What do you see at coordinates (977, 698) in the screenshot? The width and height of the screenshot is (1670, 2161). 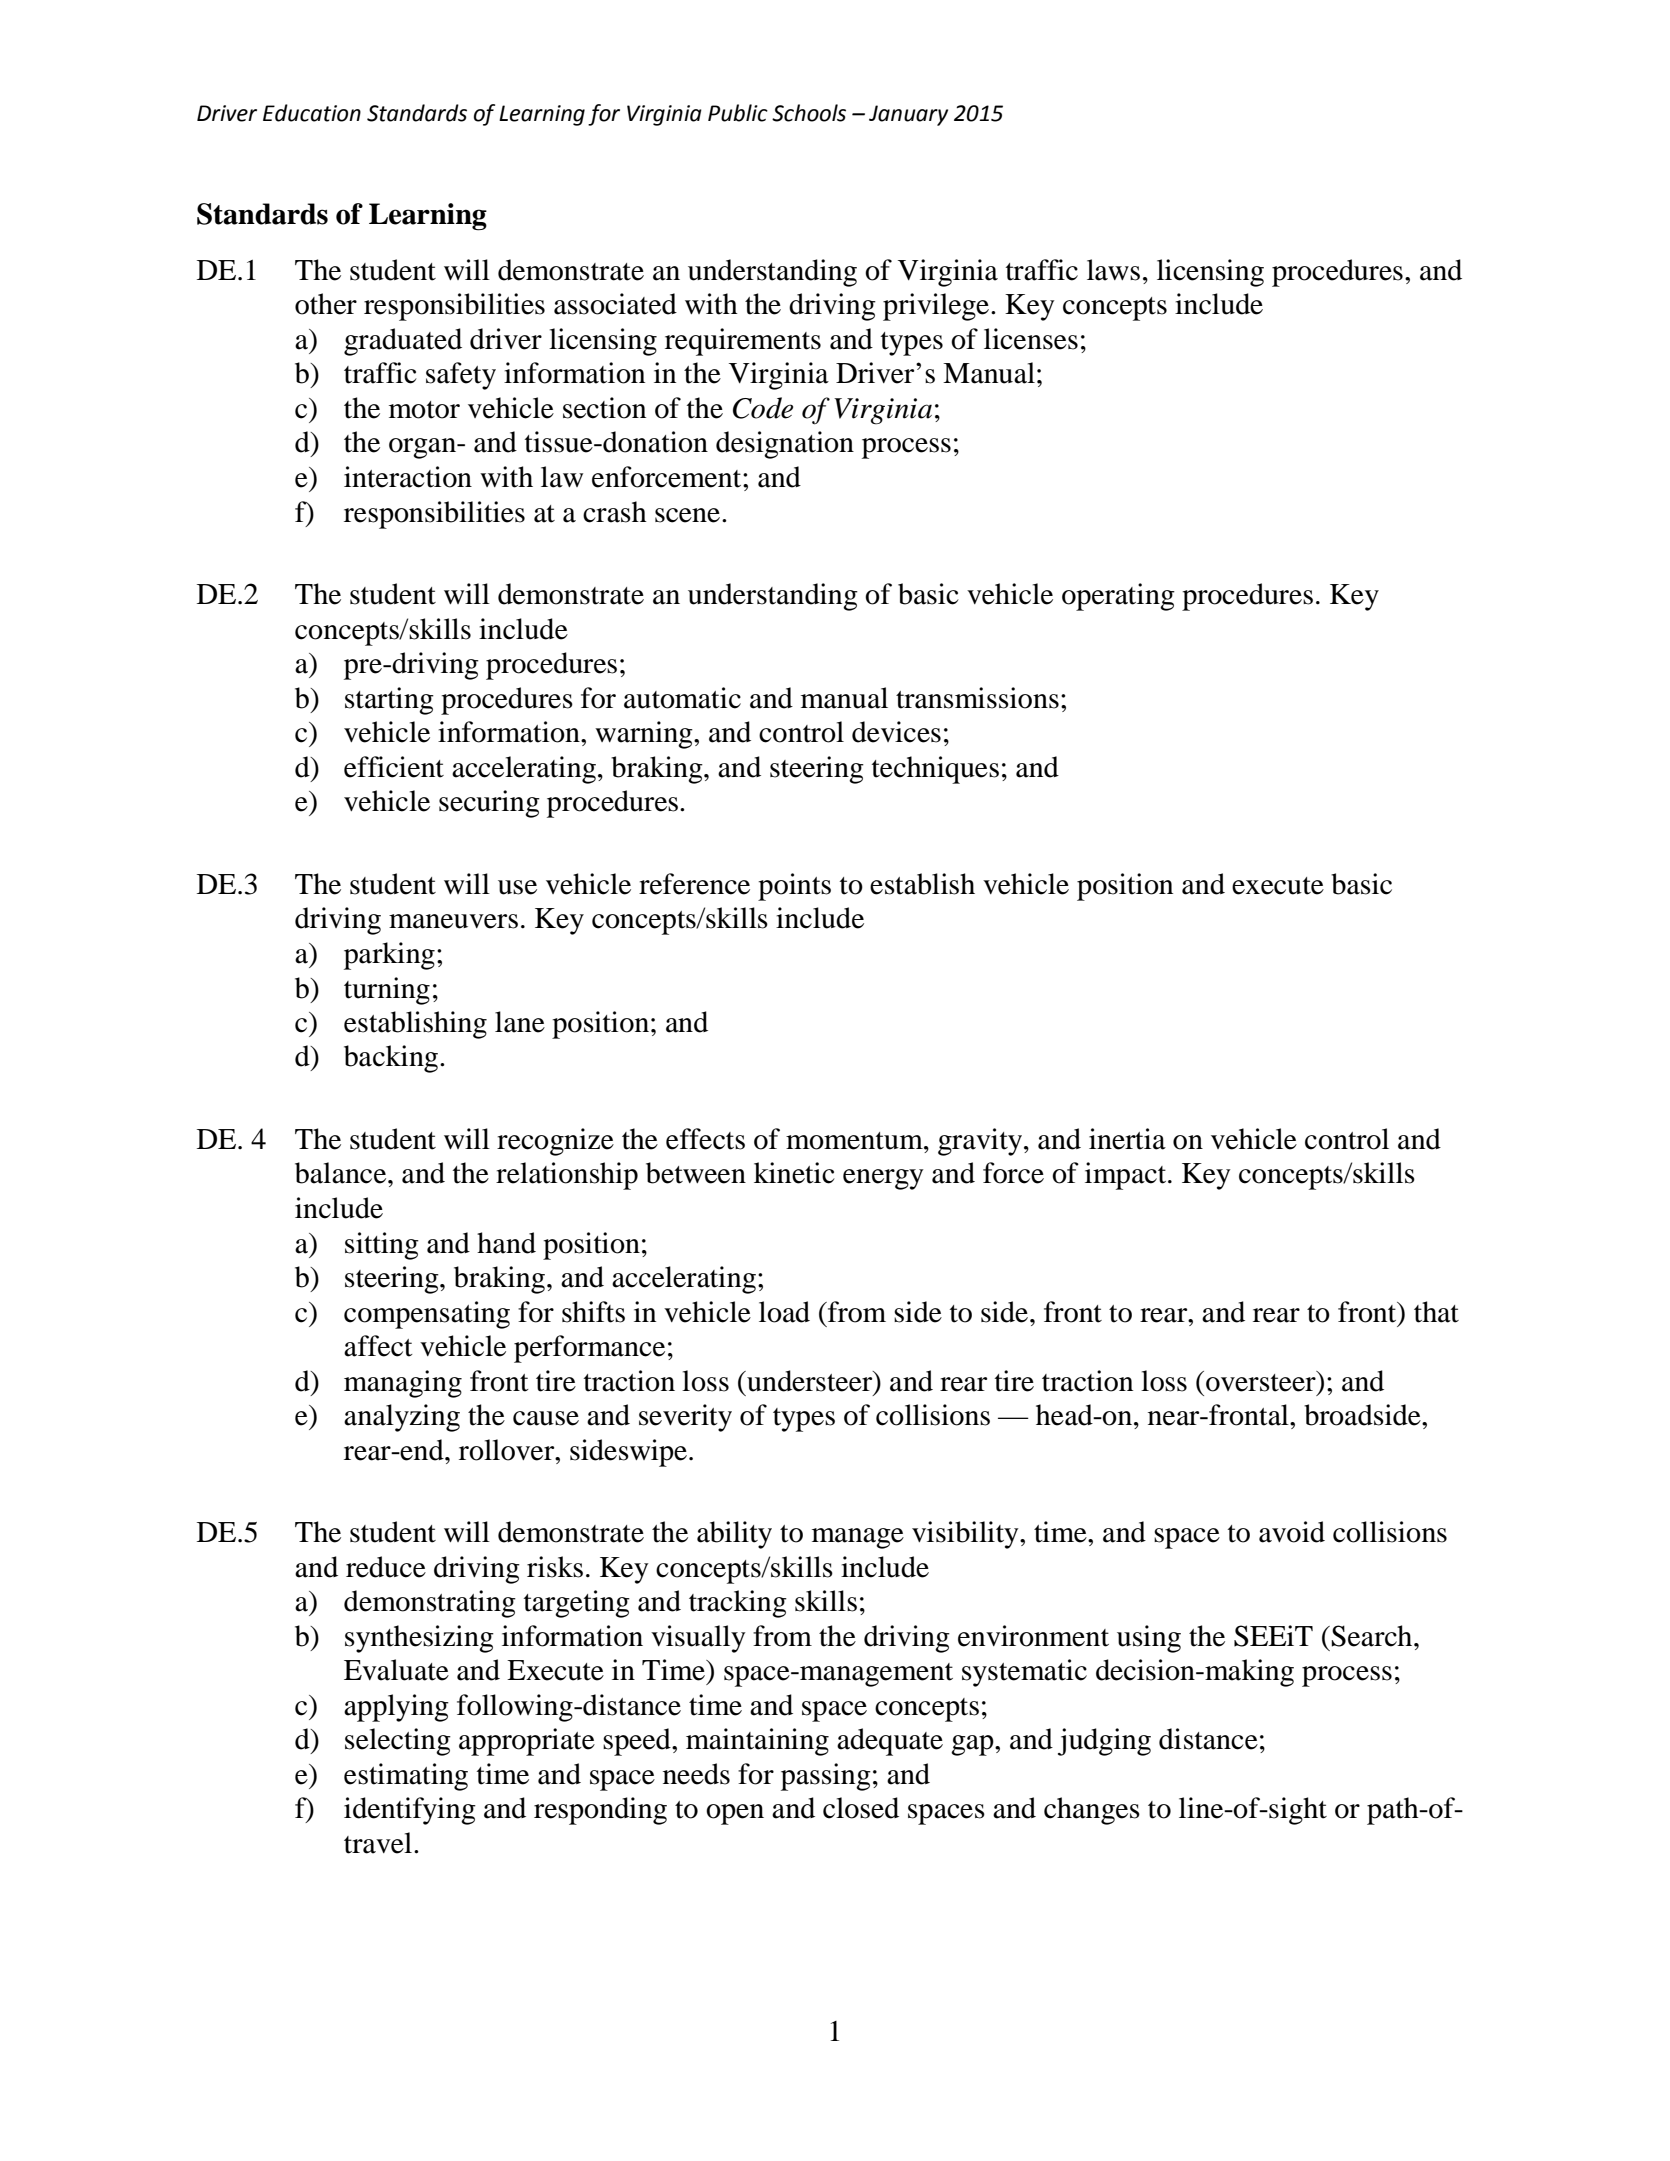 I see `transmissions` at bounding box center [977, 698].
